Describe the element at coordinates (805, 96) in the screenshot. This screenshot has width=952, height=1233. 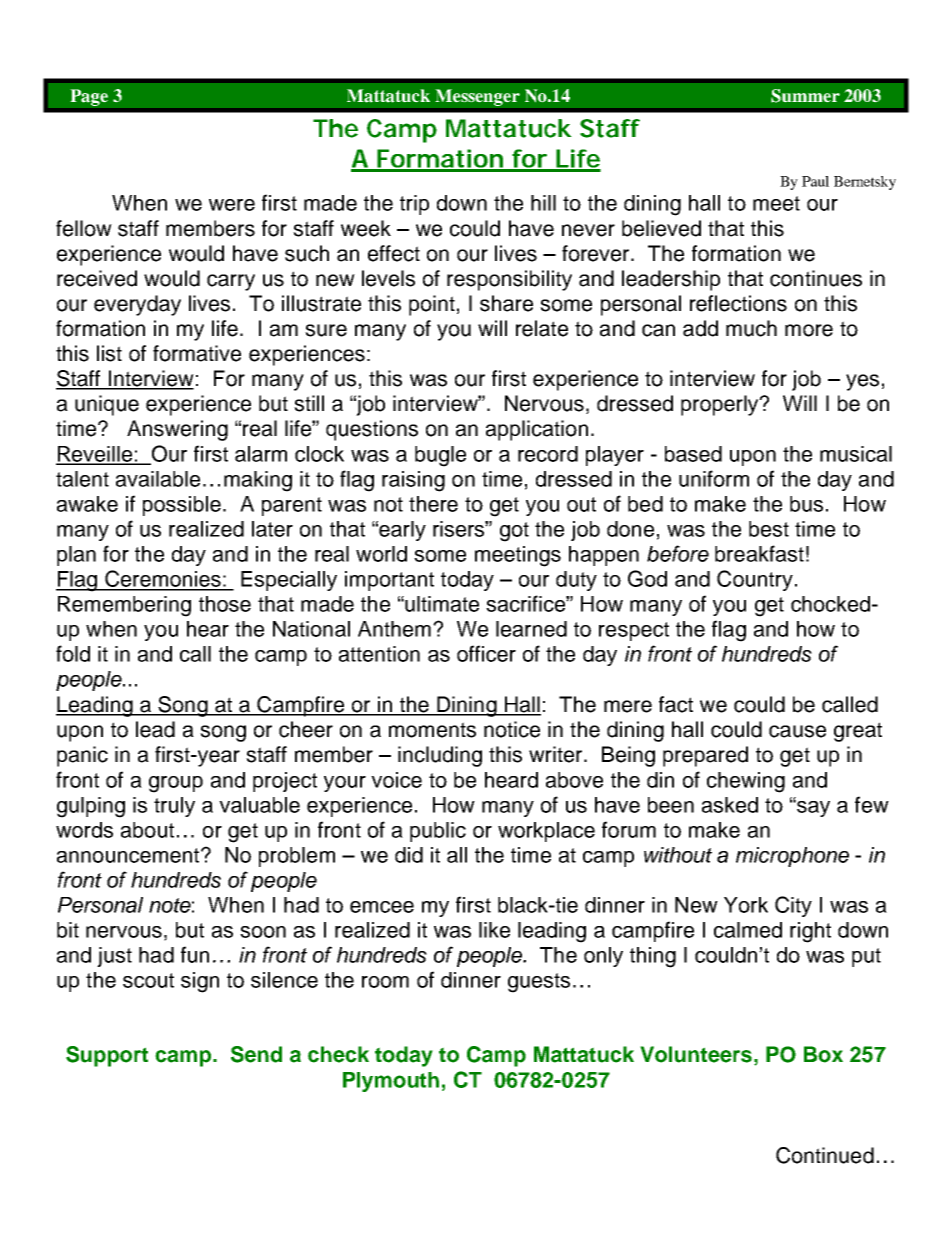
I see `Summer` at that location.
